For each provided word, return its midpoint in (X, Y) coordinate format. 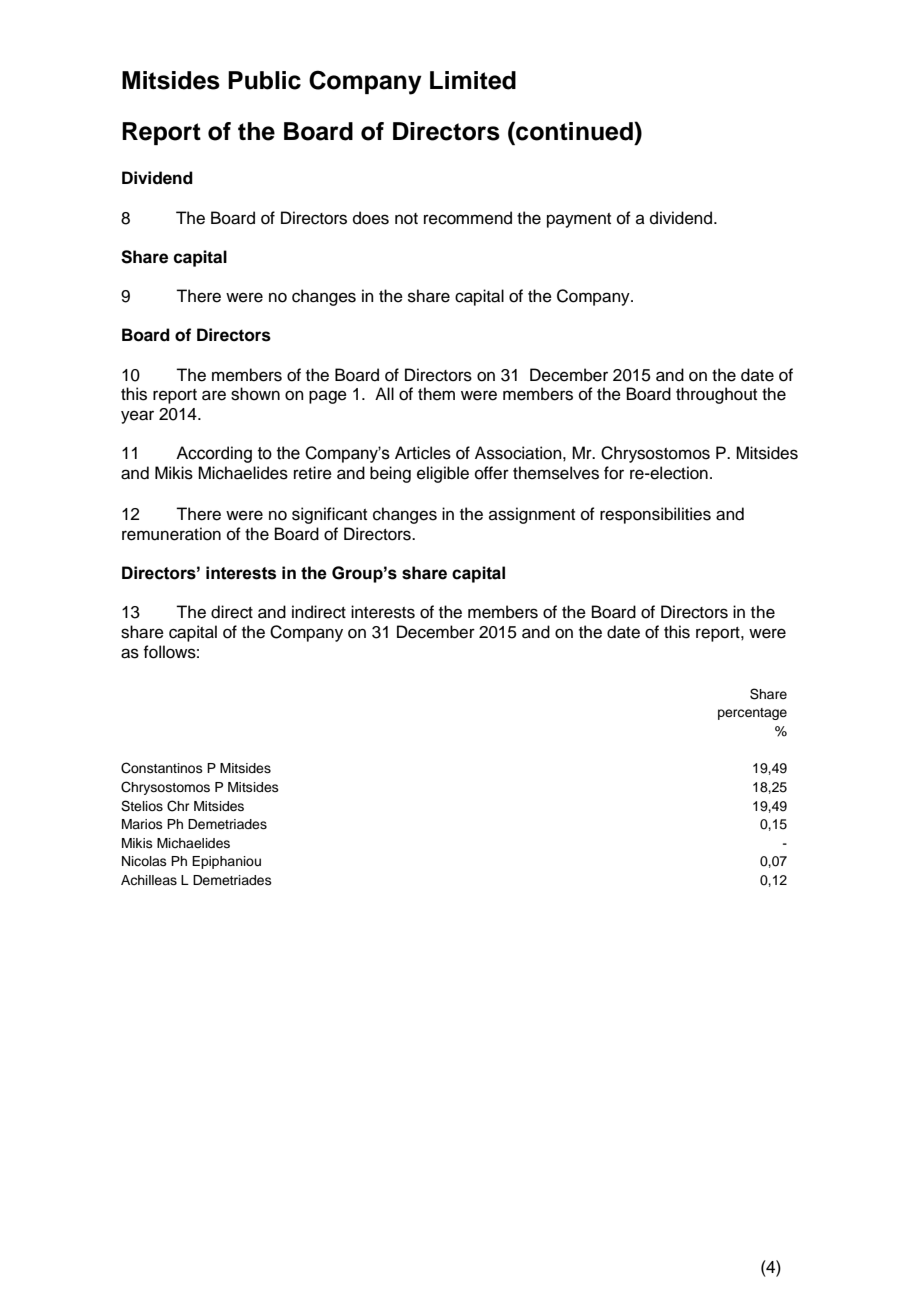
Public (264, 80)
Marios (142, 824)
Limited (473, 80)
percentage (752, 714)
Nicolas (144, 861)
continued (574, 131)
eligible (443, 474)
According (214, 454)
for (614, 473)
